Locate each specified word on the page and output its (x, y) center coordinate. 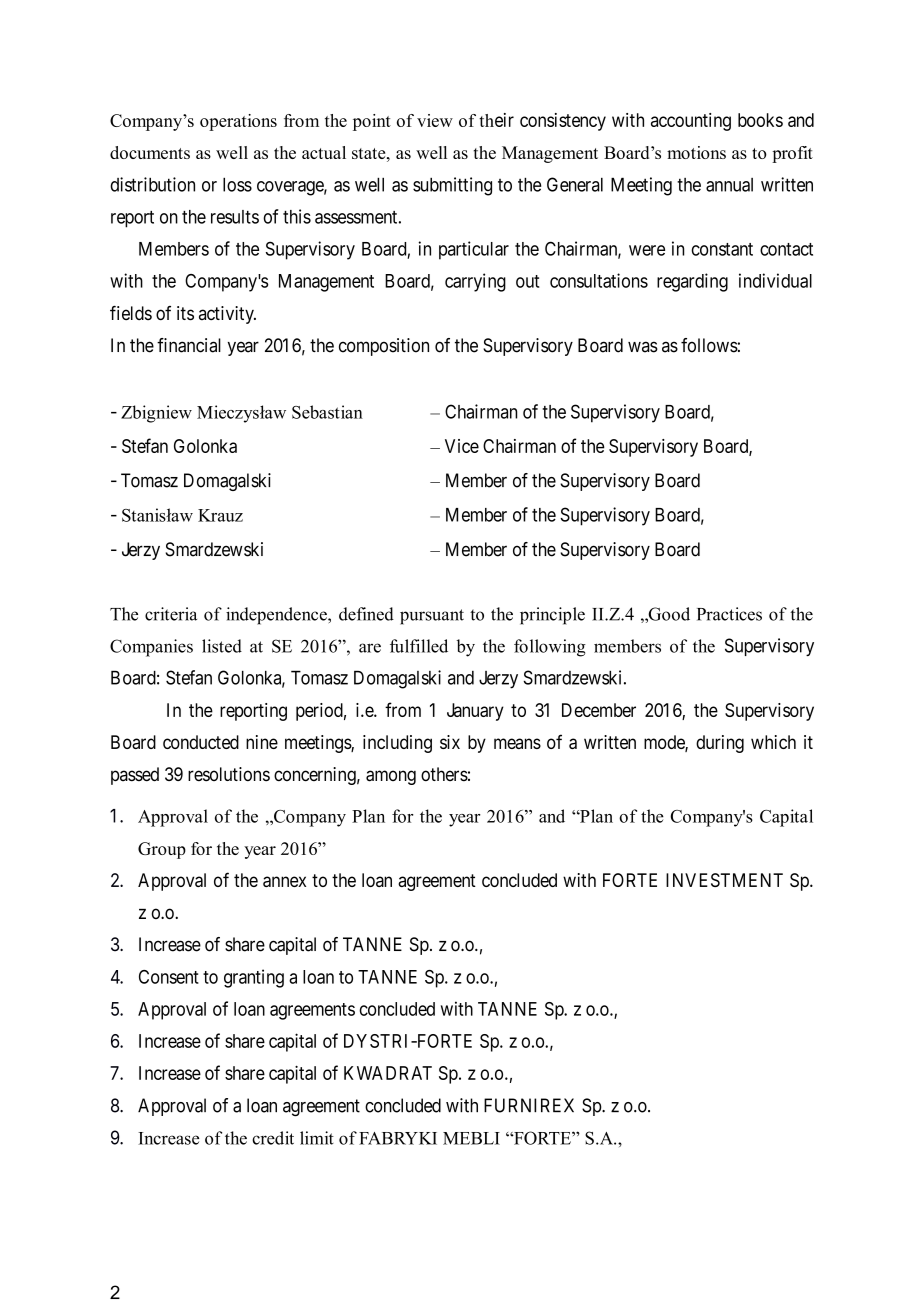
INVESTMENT (724, 880)
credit (273, 1138)
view (435, 120)
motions (696, 152)
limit (317, 1138)
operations (238, 122)
